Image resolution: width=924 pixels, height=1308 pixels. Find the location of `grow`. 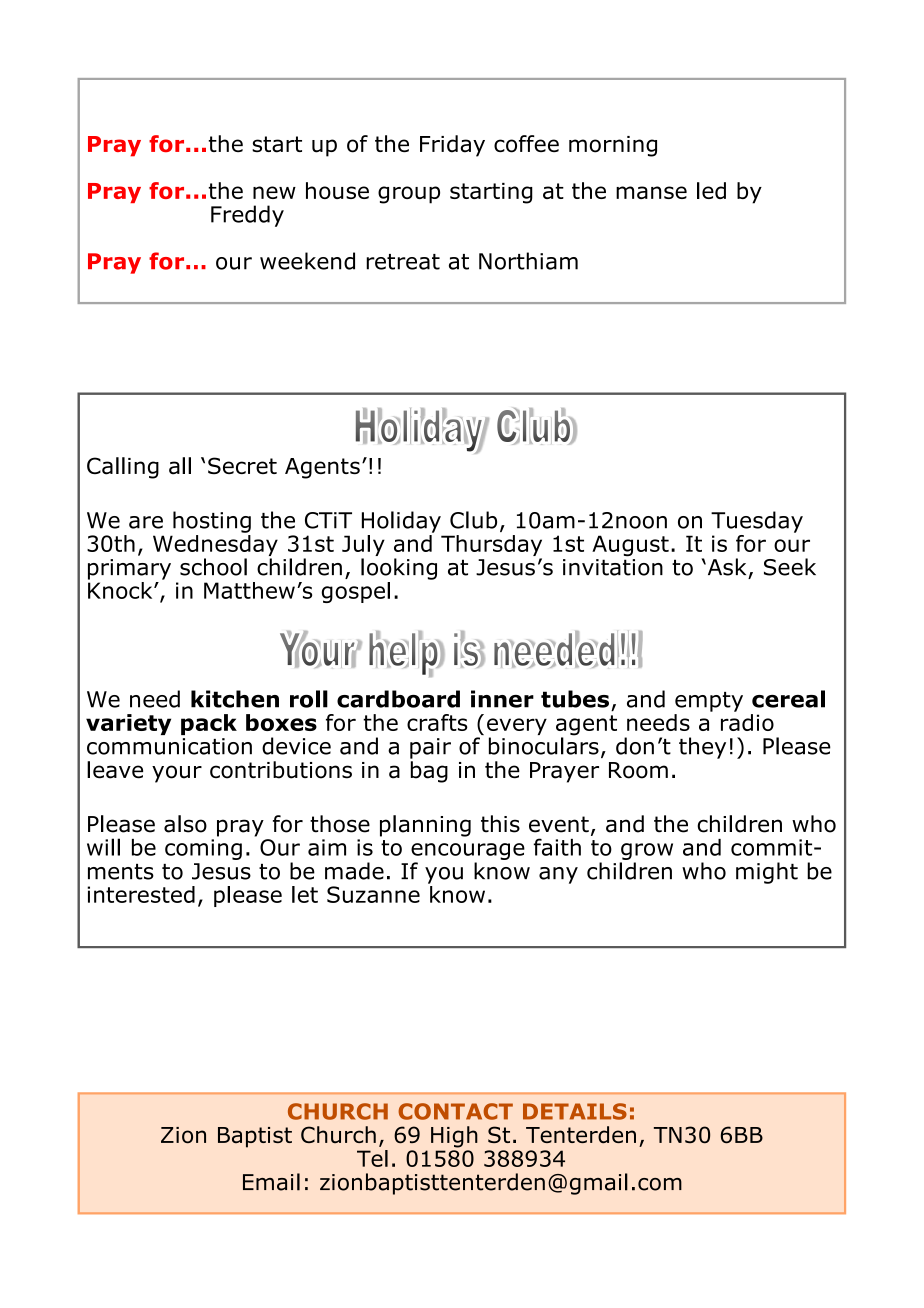

grow is located at coordinates (647, 851).
